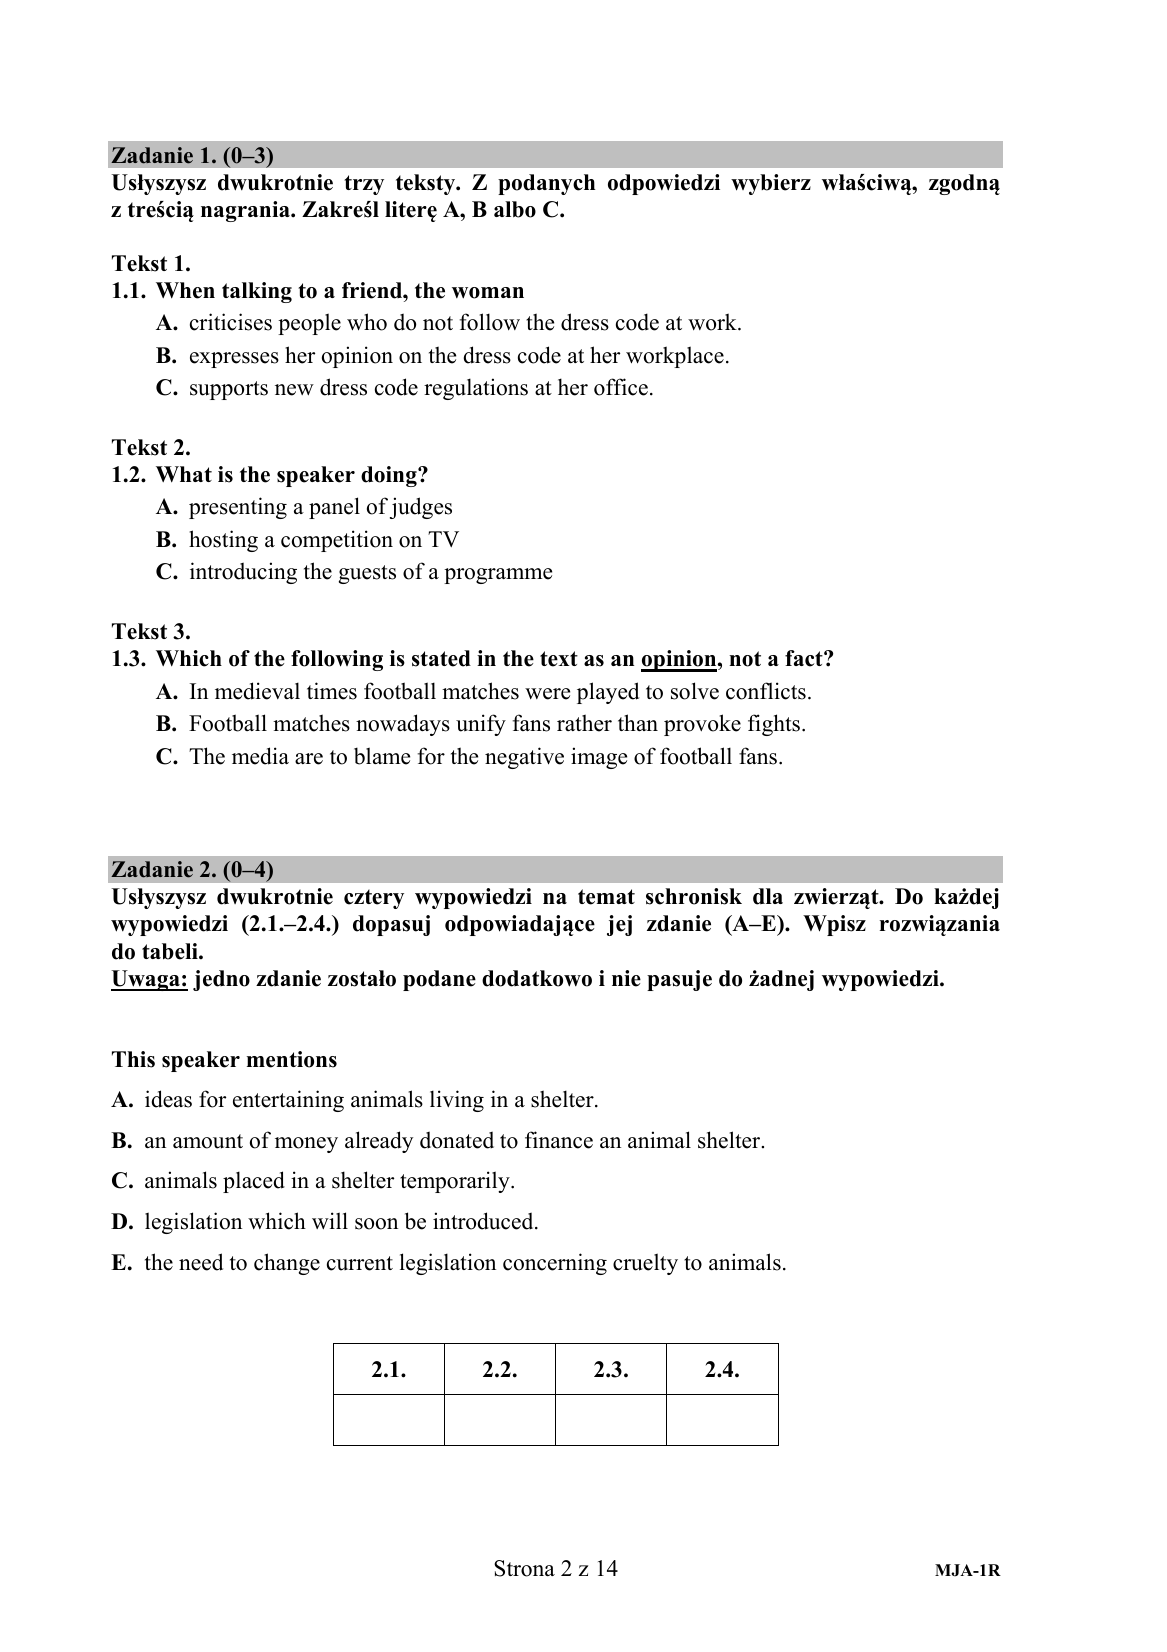  I want to click on need, so click(201, 1262).
